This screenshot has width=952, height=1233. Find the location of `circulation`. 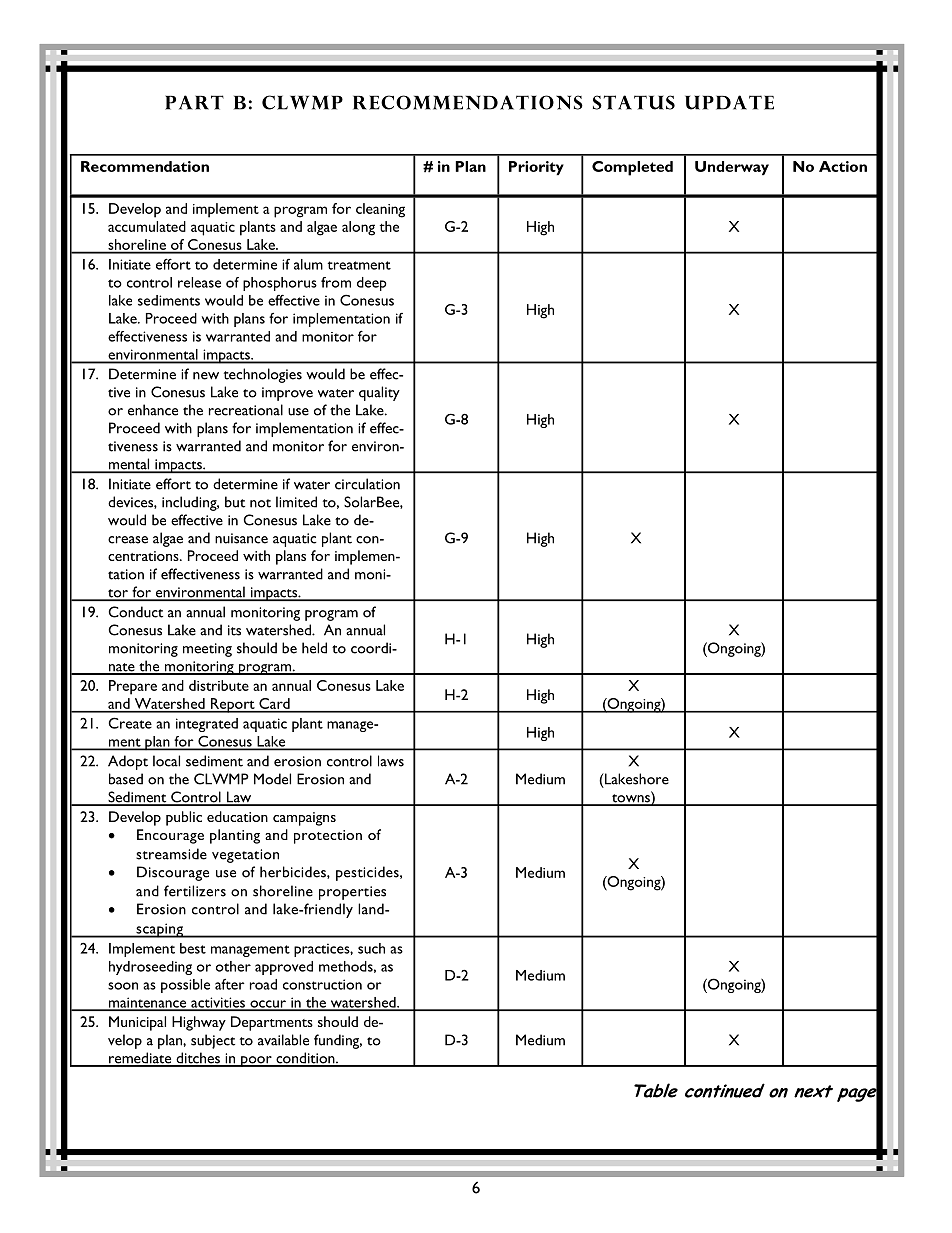

circulation is located at coordinates (367, 484).
